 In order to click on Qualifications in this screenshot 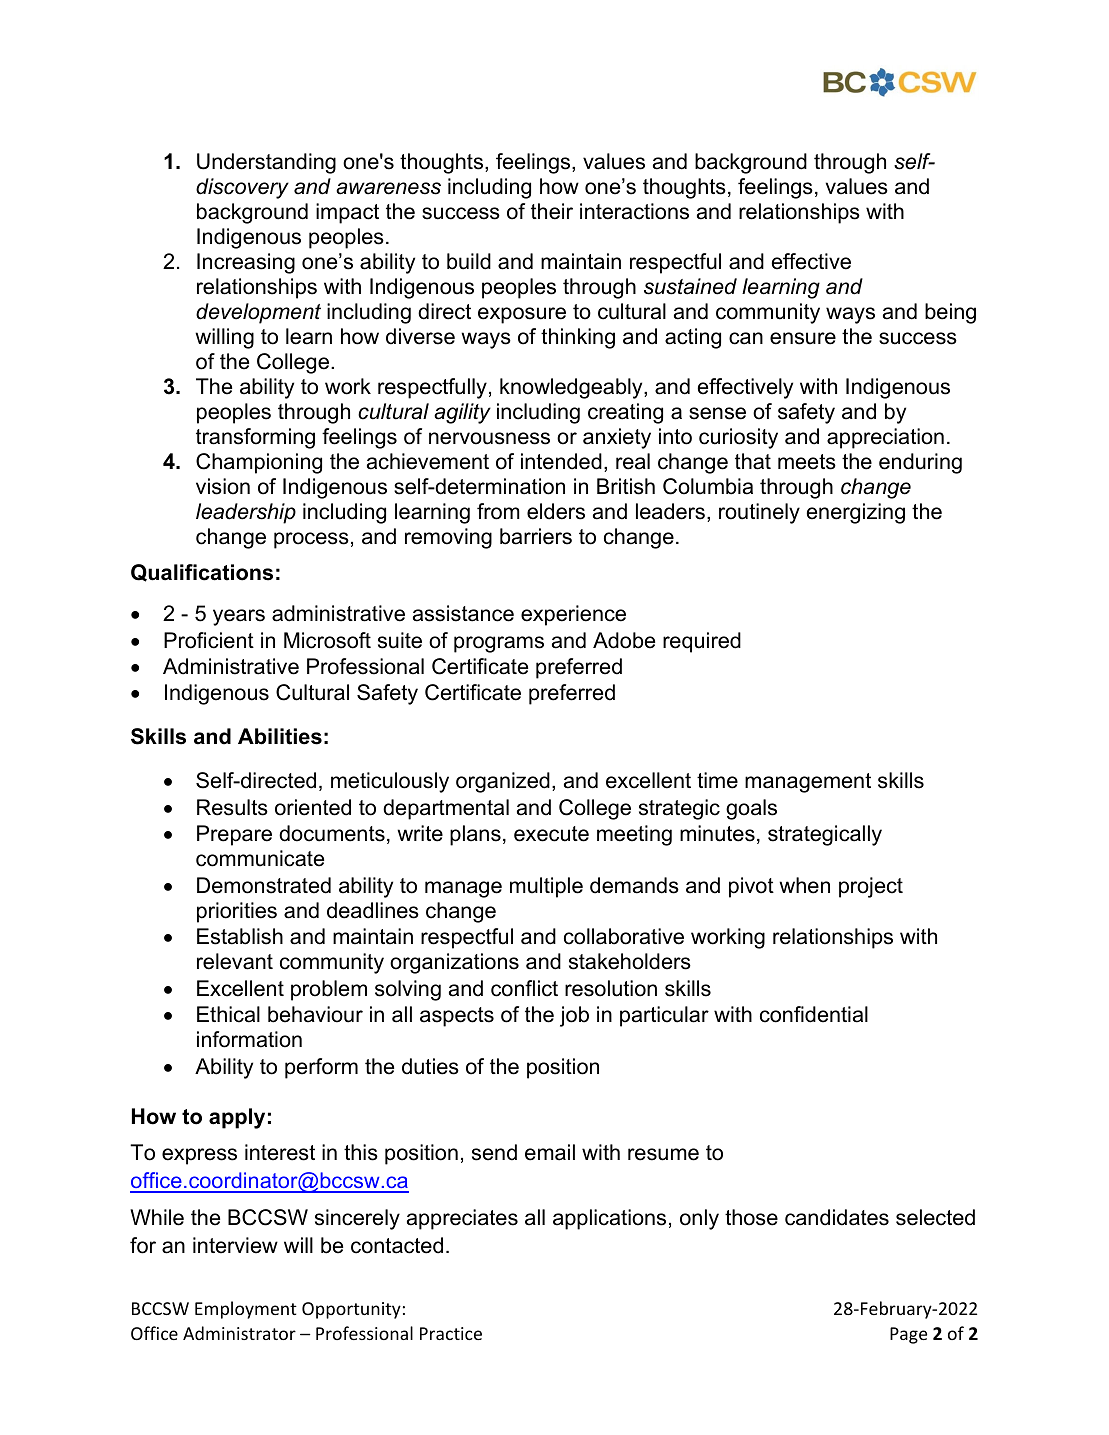, I will do `click(202, 573)`.
